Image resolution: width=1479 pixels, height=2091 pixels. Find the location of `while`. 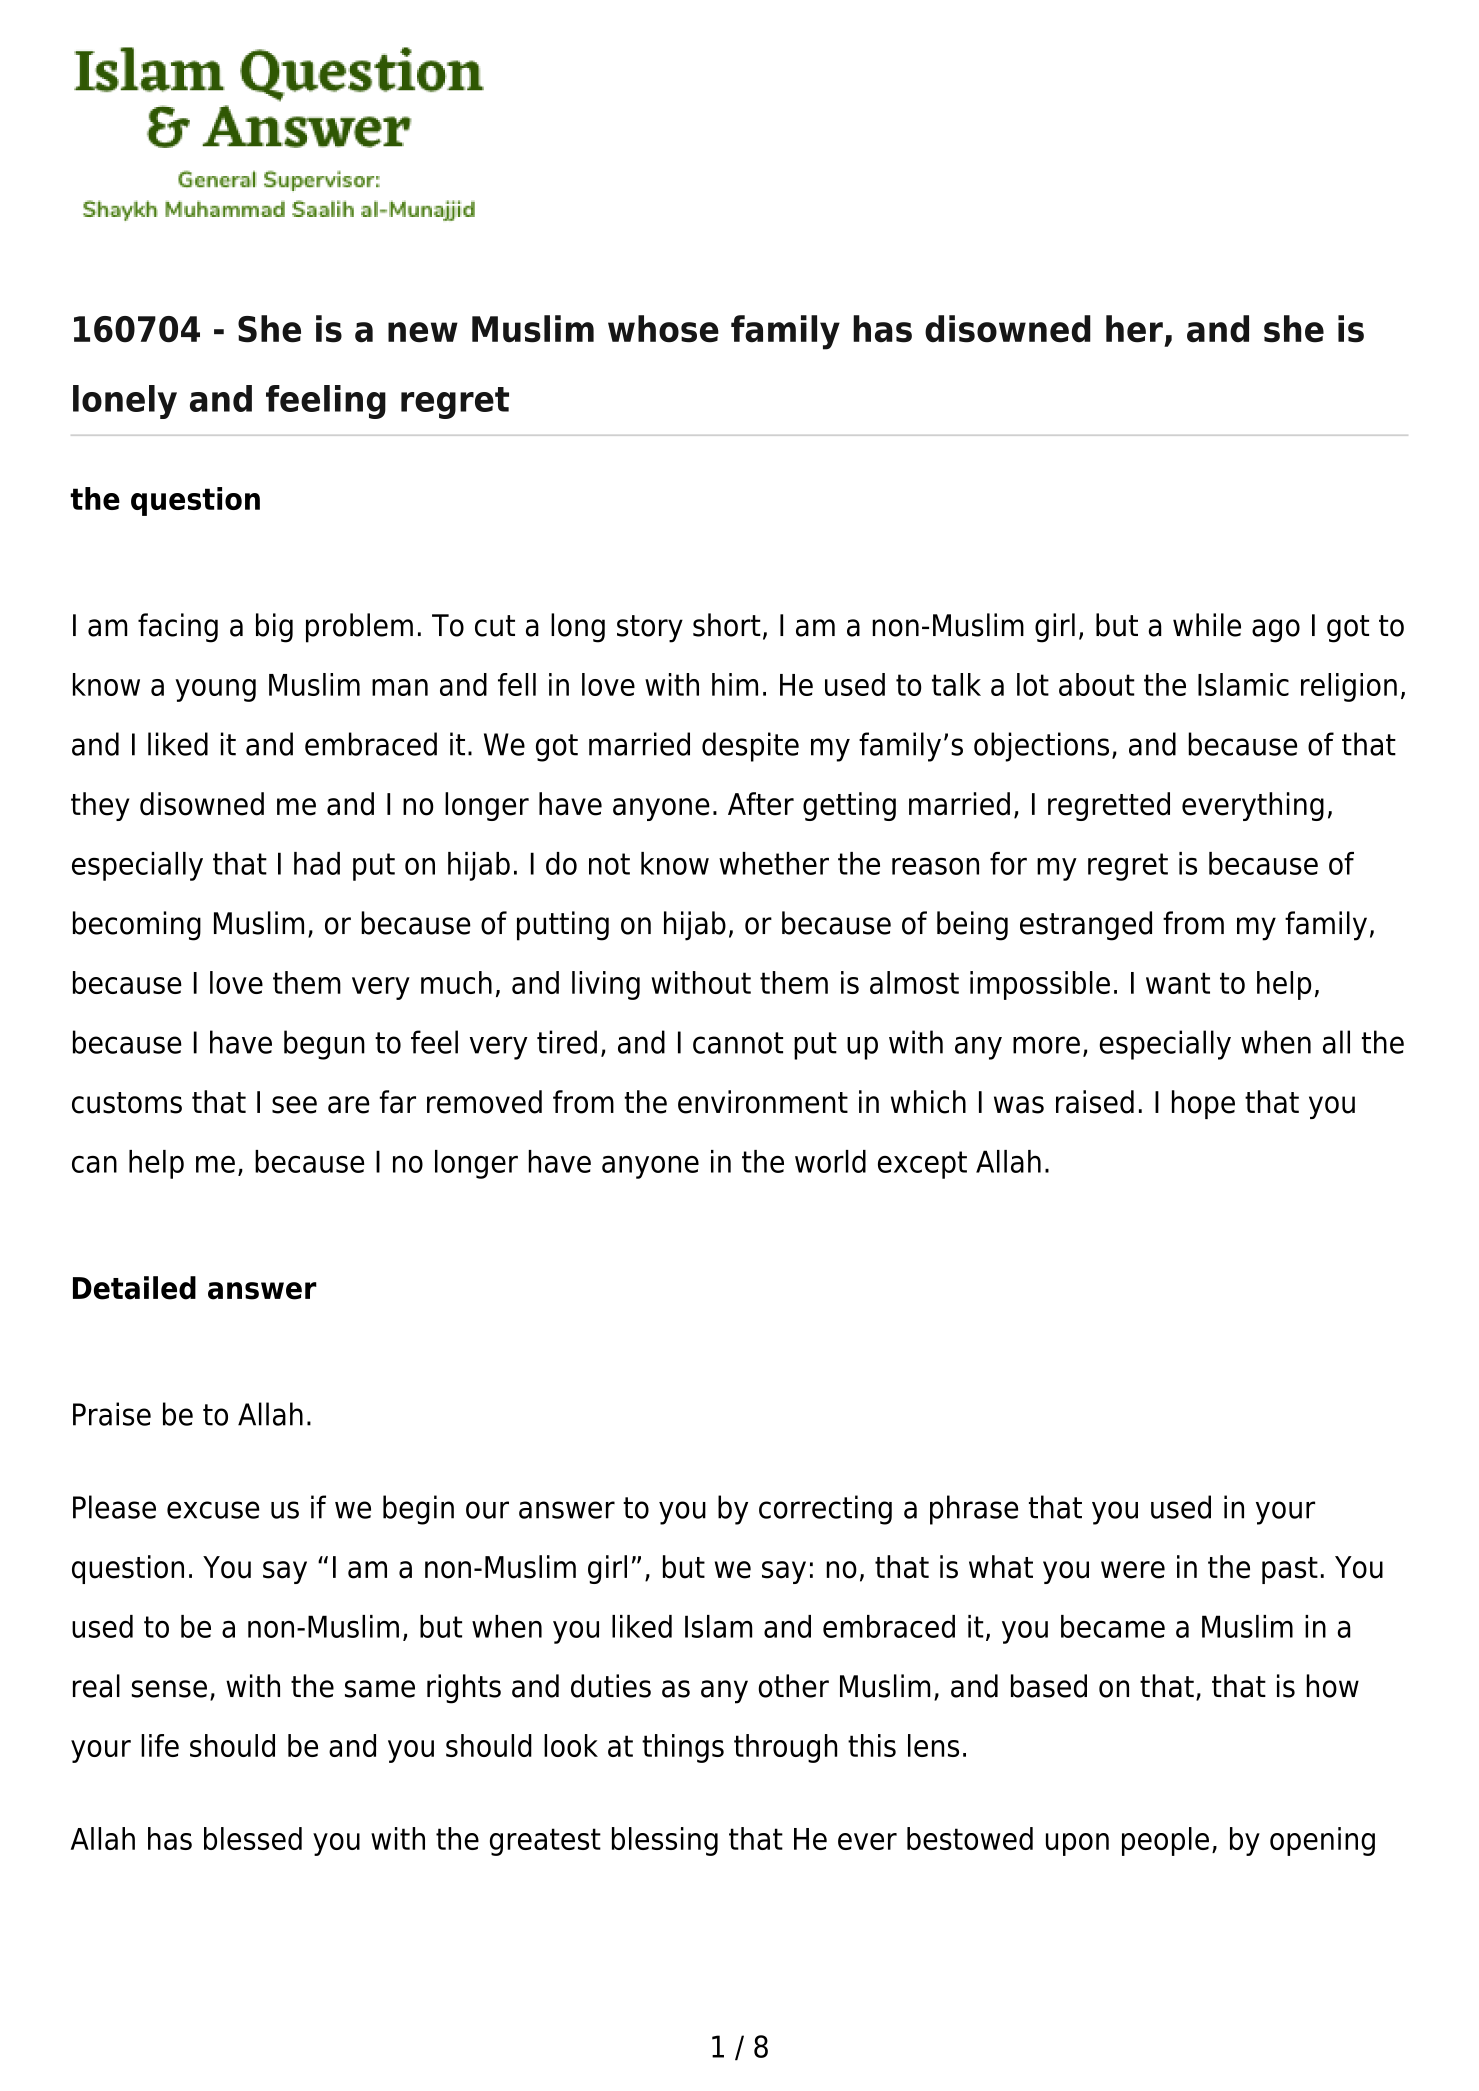

while is located at coordinates (1207, 625).
